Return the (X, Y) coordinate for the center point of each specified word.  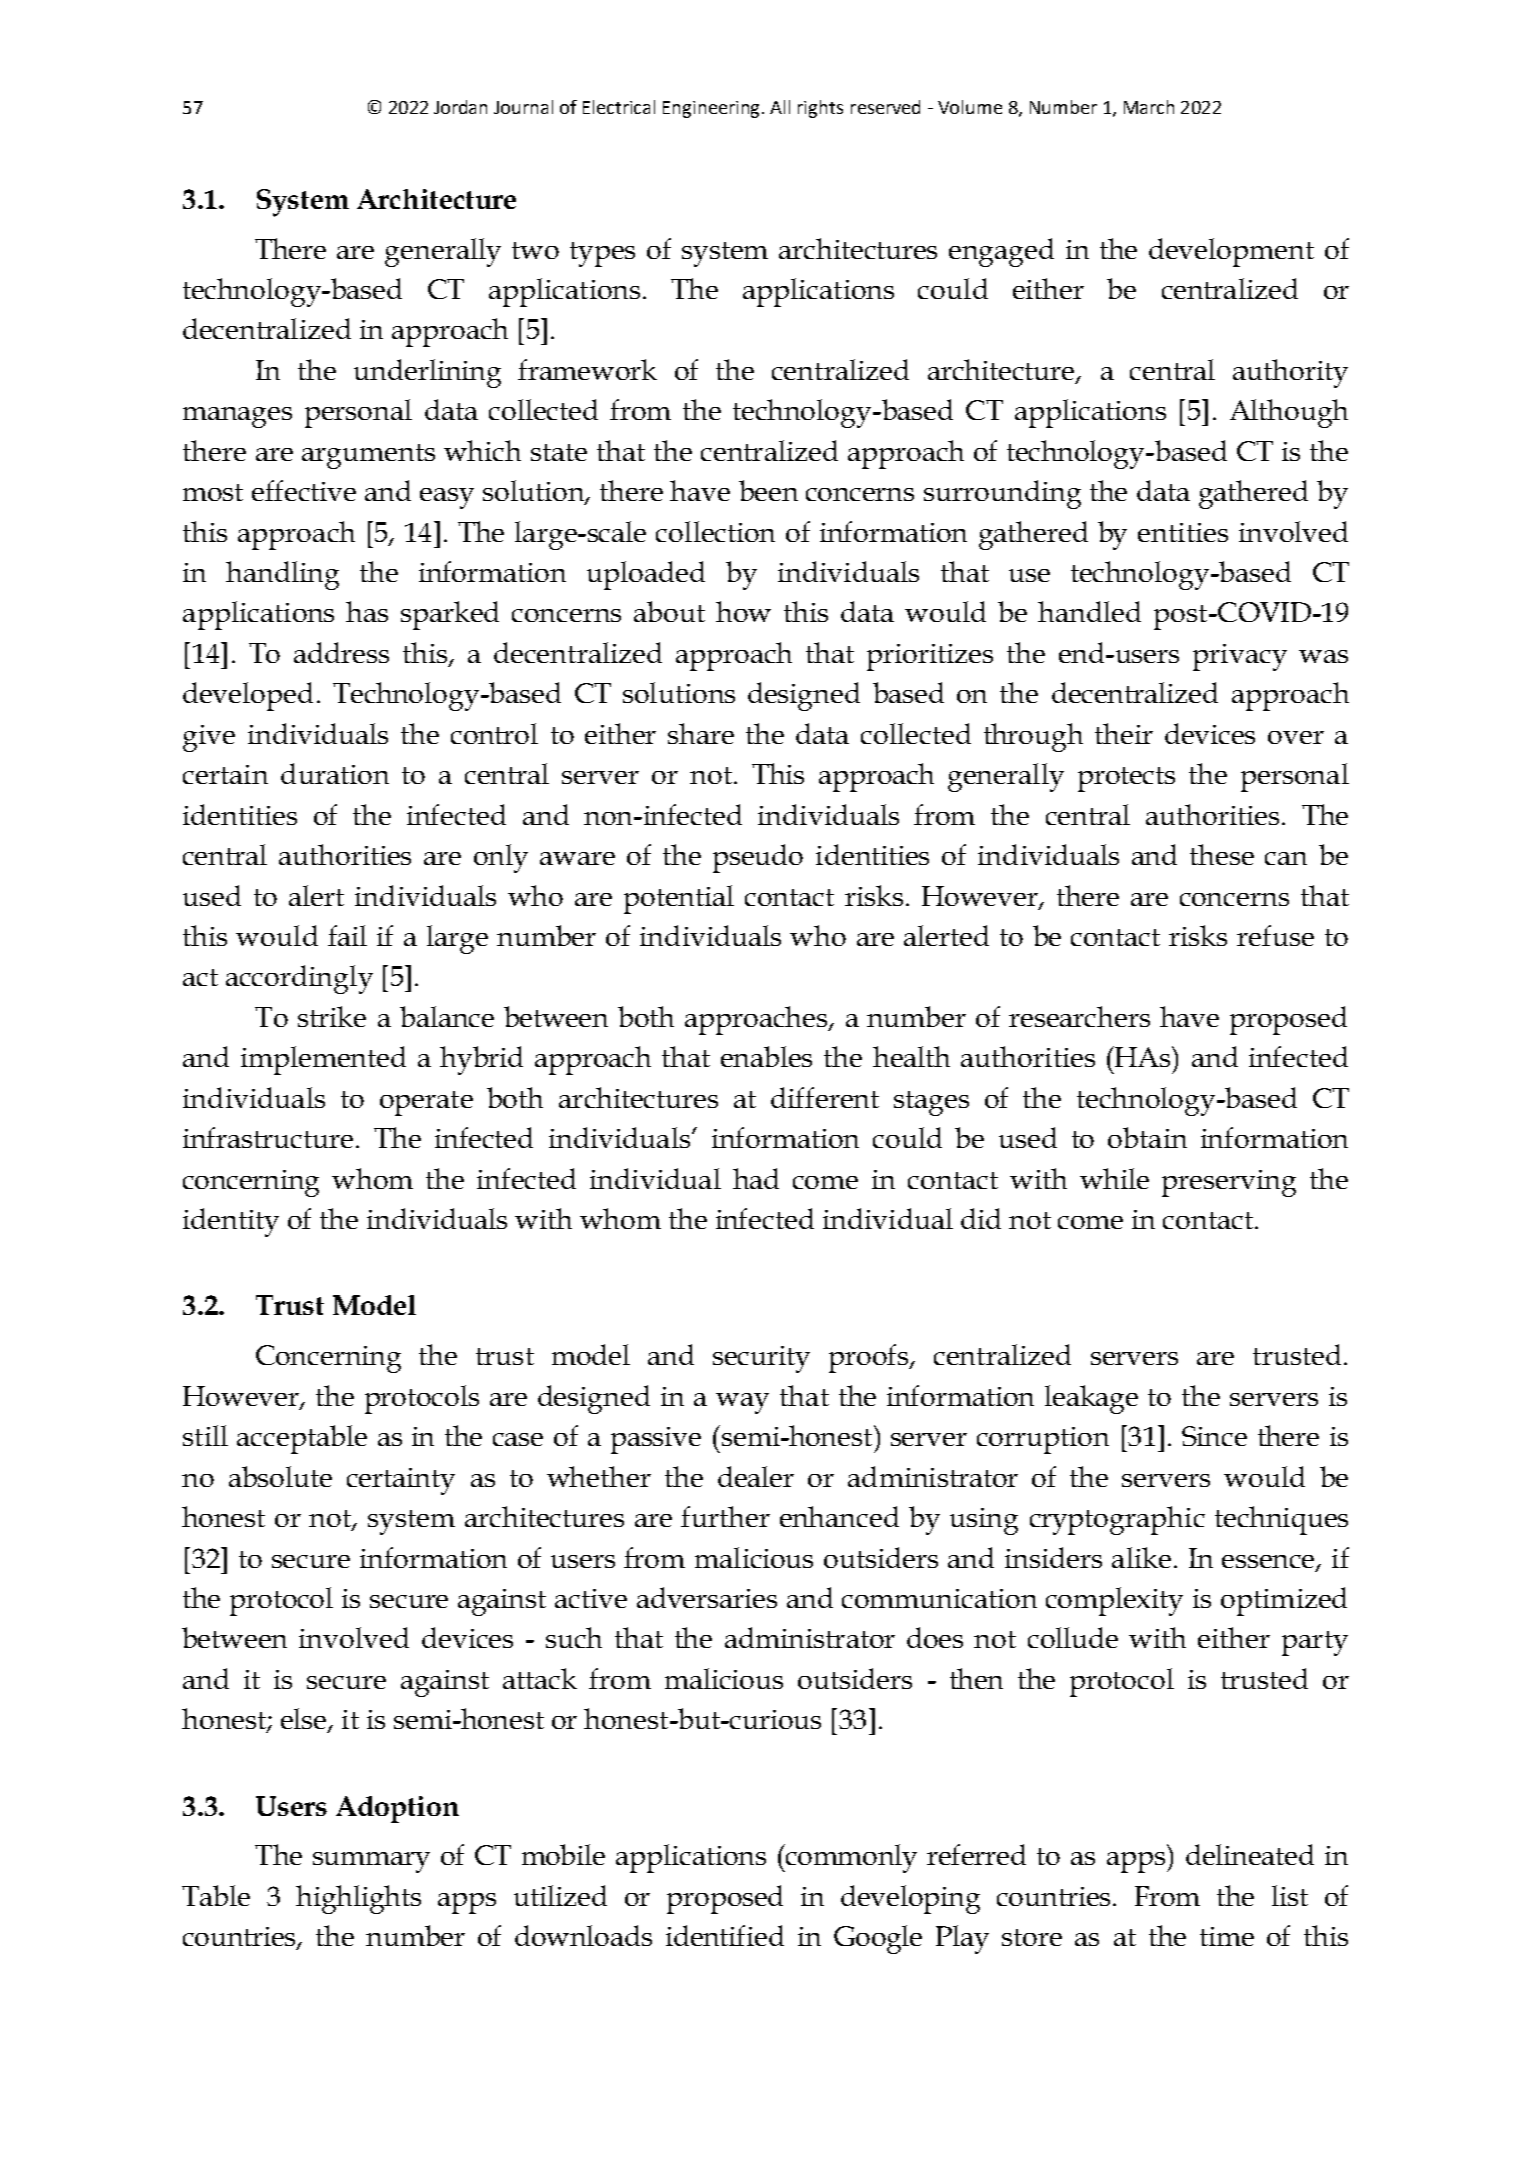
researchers (1079, 1016)
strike (332, 1016)
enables (766, 1056)
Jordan (460, 107)
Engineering (713, 109)
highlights (358, 1899)
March (1149, 107)
